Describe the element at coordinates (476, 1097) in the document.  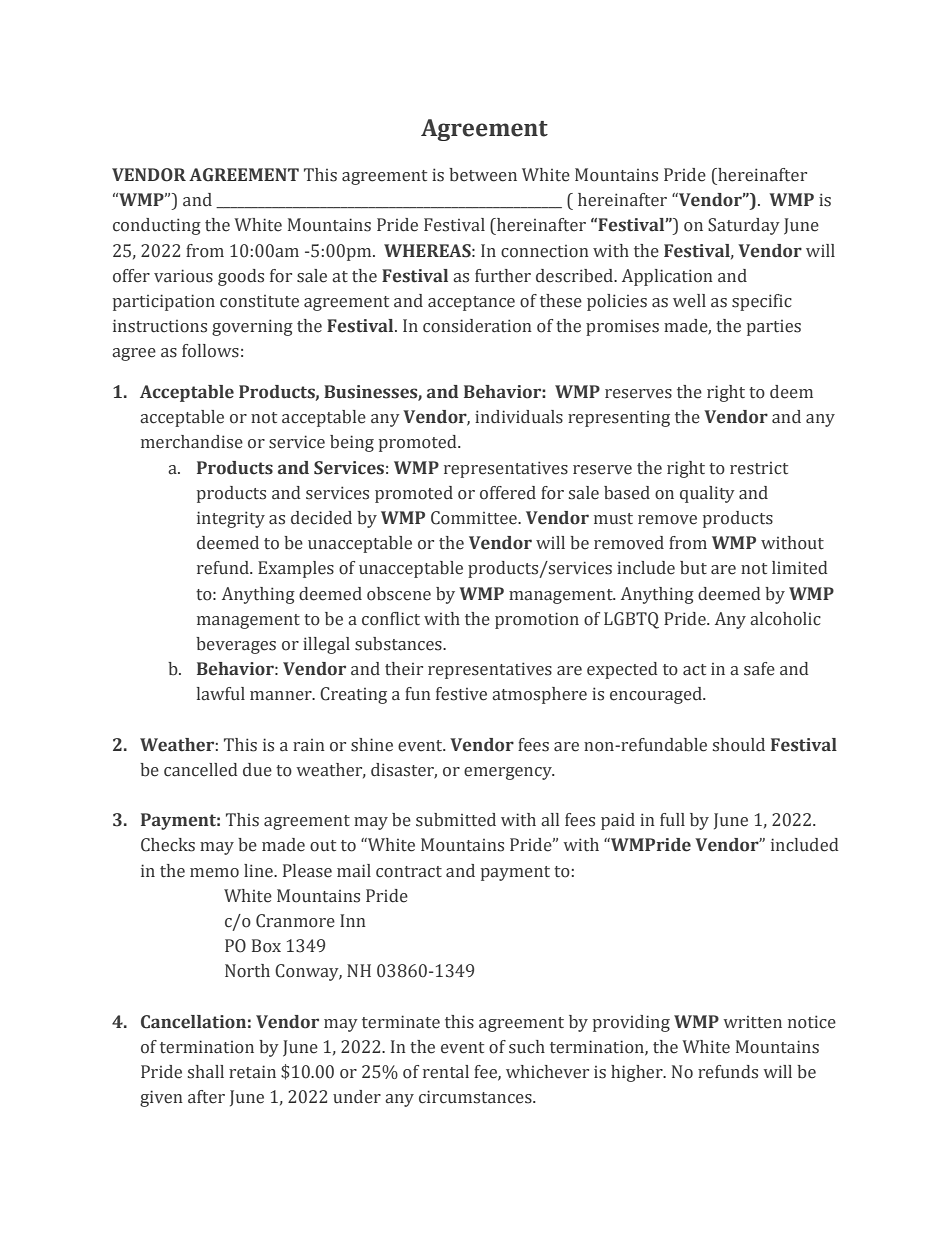
I see `circumstances` at that location.
